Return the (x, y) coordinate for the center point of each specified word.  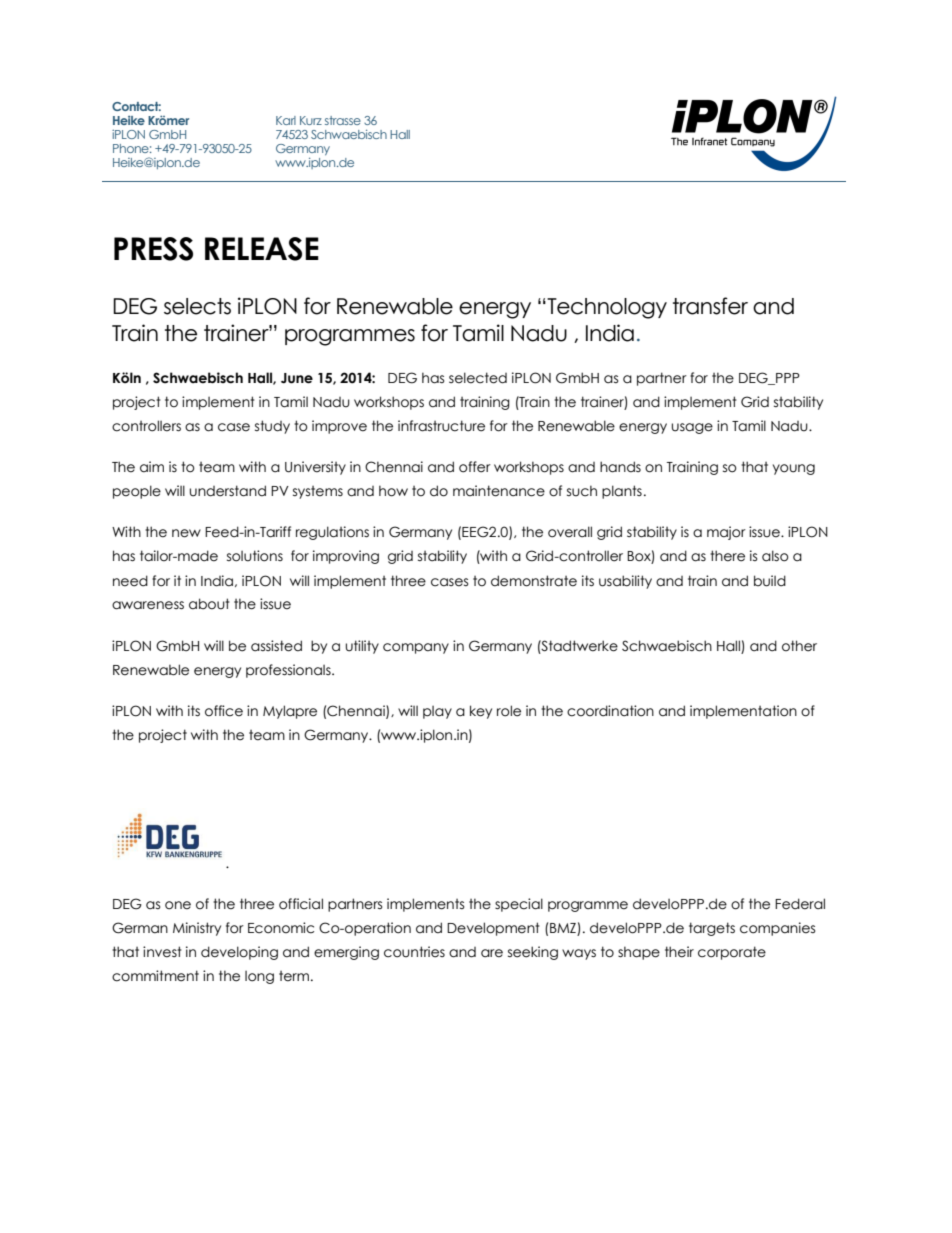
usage (692, 428)
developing (239, 953)
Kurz (311, 120)
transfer (710, 306)
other (799, 646)
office (224, 711)
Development (493, 929)
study (272, 427)
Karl (286, 120)
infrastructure (441, 426)
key (481, 712)
